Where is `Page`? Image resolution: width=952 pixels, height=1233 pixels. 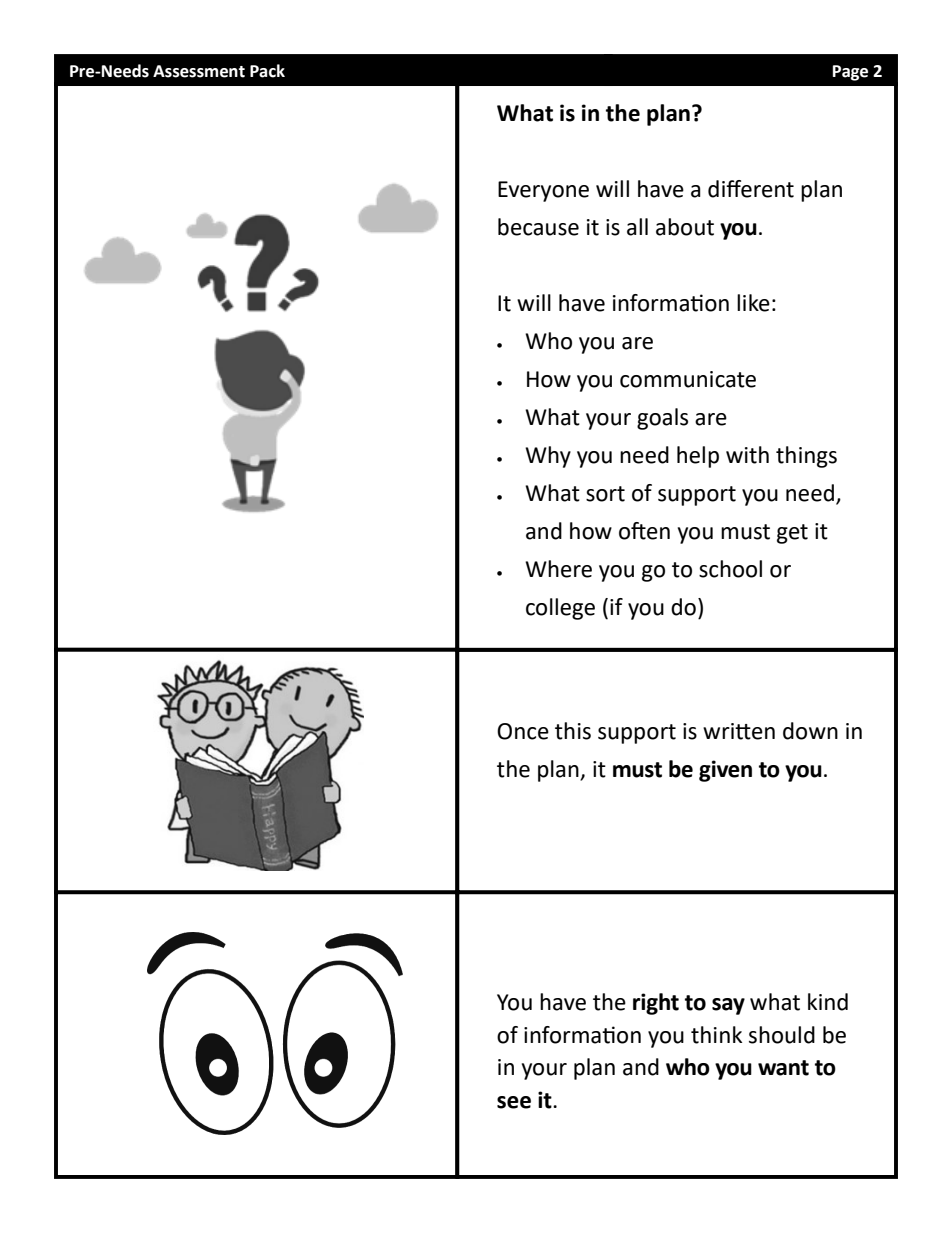 Page is located at coordinates (850, 73).
